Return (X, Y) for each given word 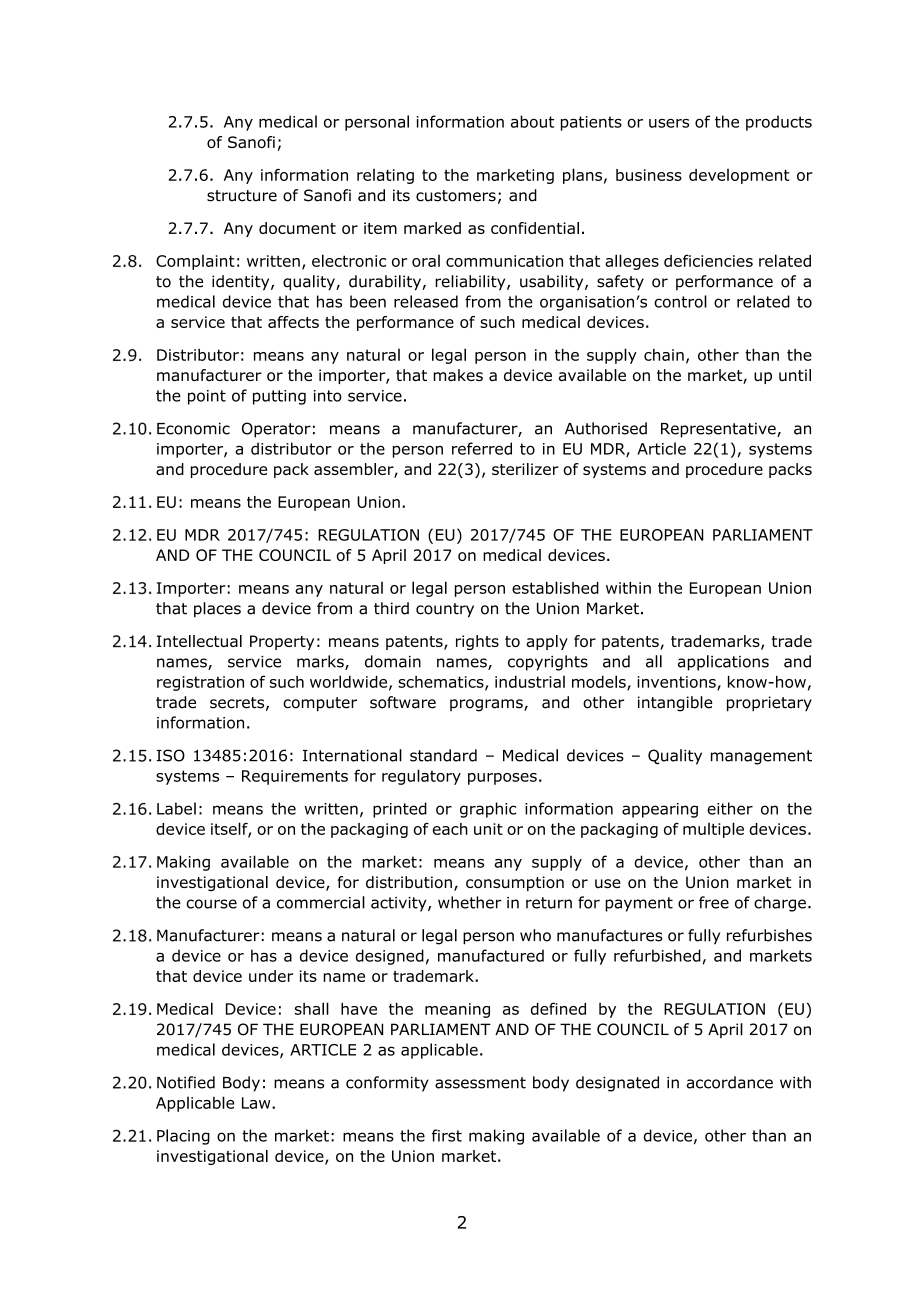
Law (257, 1103)
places (217, 610)
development (739, 176)
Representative (719, 430)
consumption (515, 883)
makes (458, 375)
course (211, 904)
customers (456, 196)
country (445, 610)
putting (279, 397)
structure (242, 196)
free (714, 902)
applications (723, 663)
